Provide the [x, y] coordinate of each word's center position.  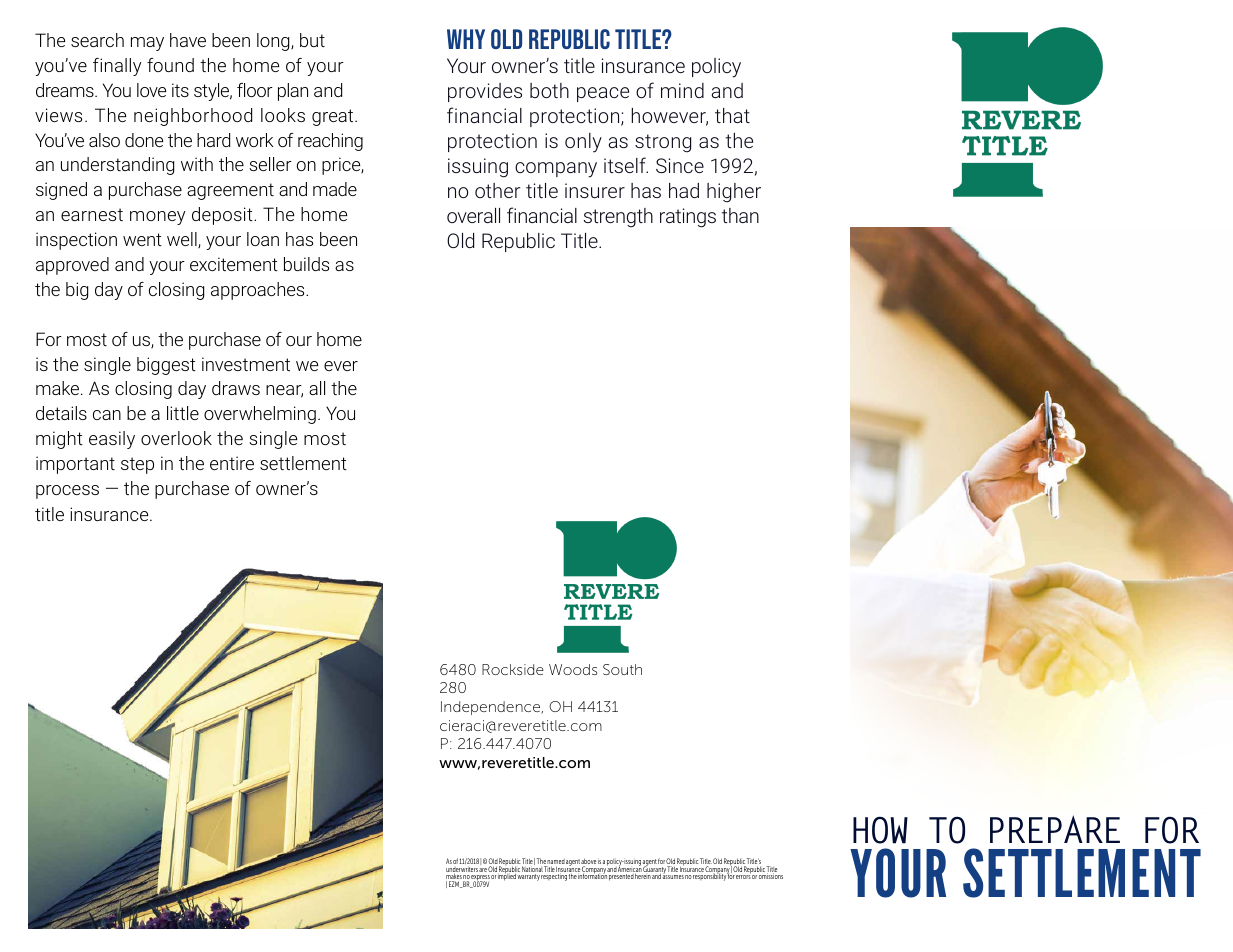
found [170, 65]
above [589, 862]
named [555, 863]
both [549, 90]
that [732, 115]
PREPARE [1055, 829]
